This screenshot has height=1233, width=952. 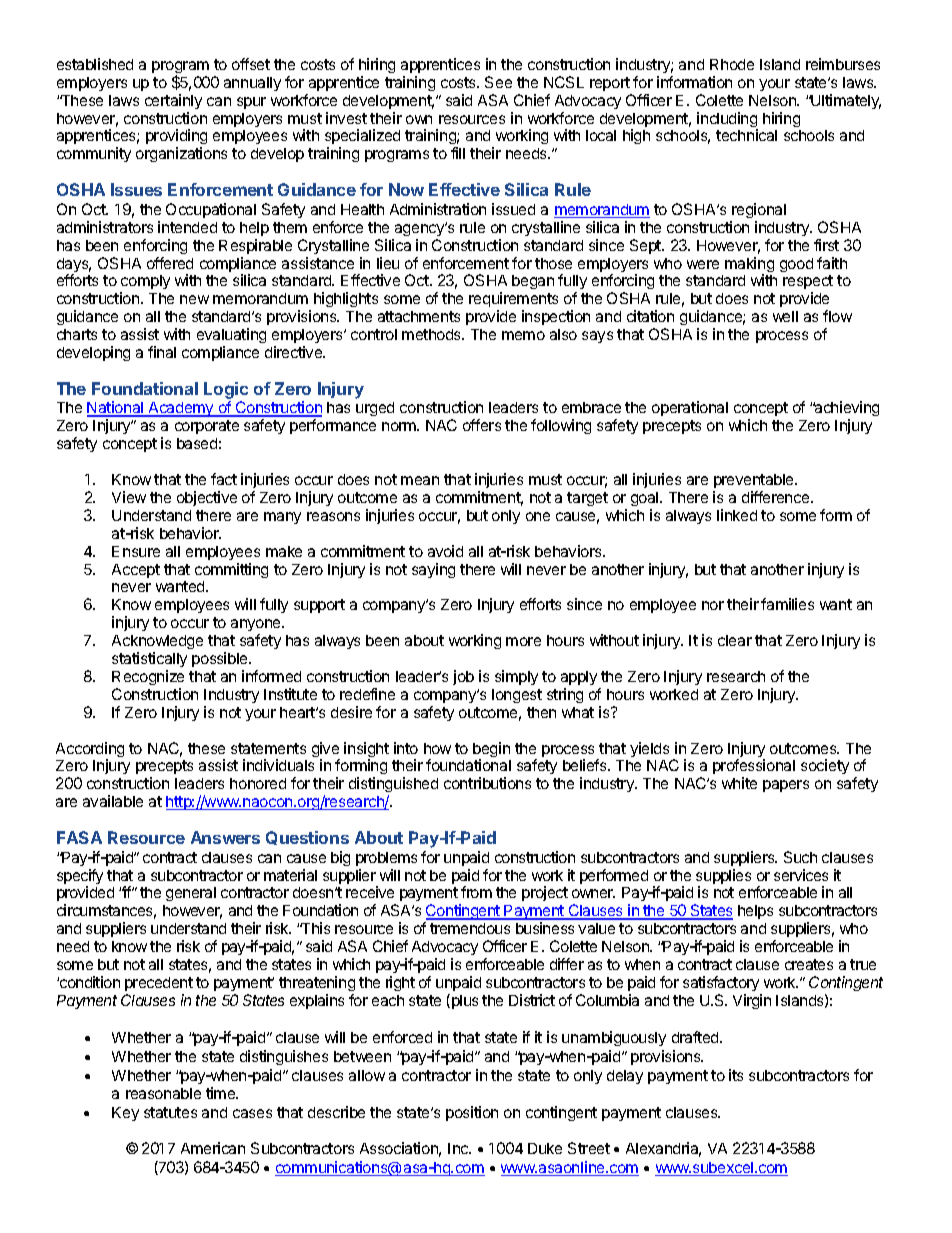 I want to click on See, so click(x=498, y=82).
